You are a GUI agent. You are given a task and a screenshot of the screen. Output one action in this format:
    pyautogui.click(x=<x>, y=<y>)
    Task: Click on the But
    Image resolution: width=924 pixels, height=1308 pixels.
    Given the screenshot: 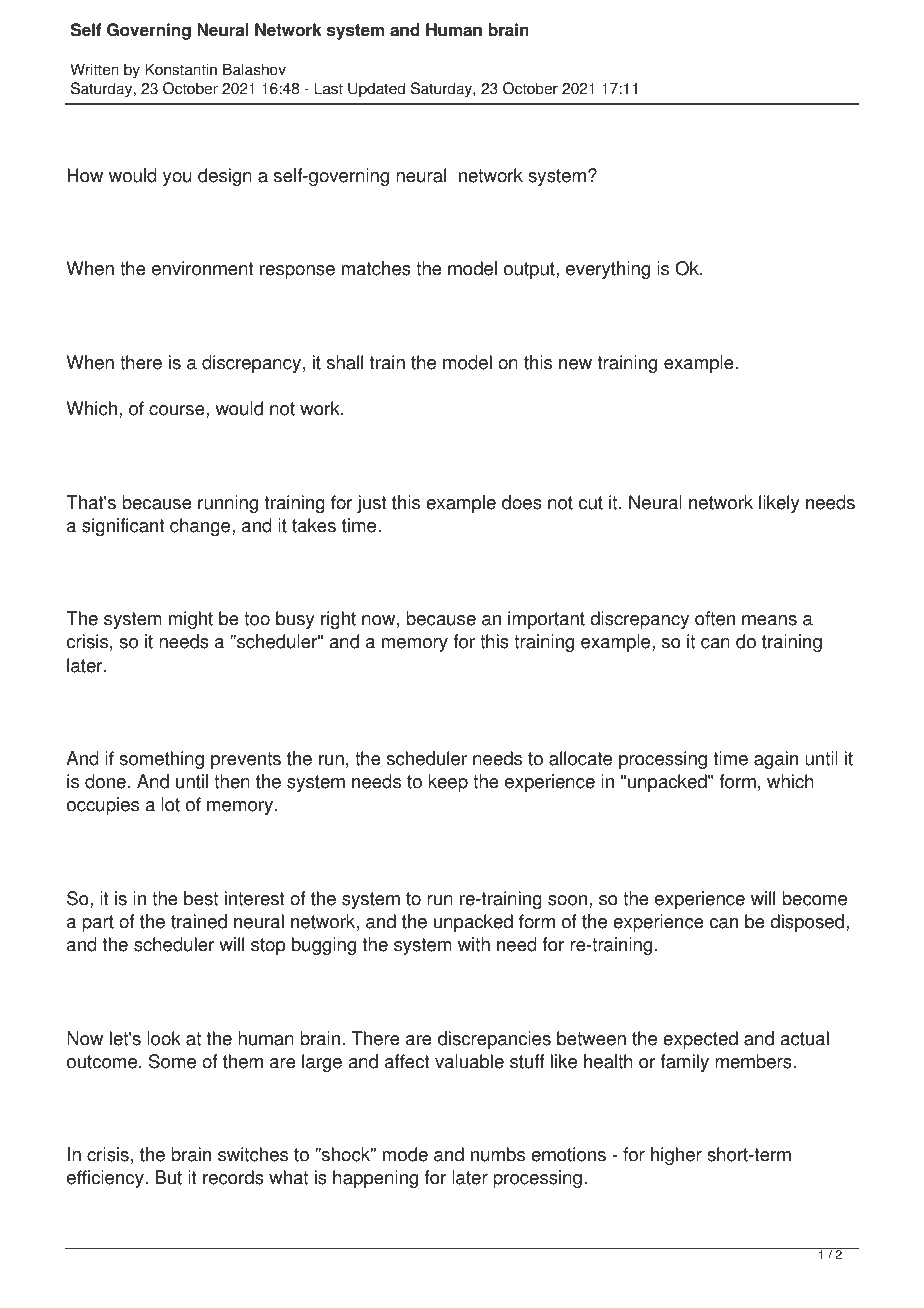 What is the action you would take?
    pyautogui.click(x=168, y=1177)
